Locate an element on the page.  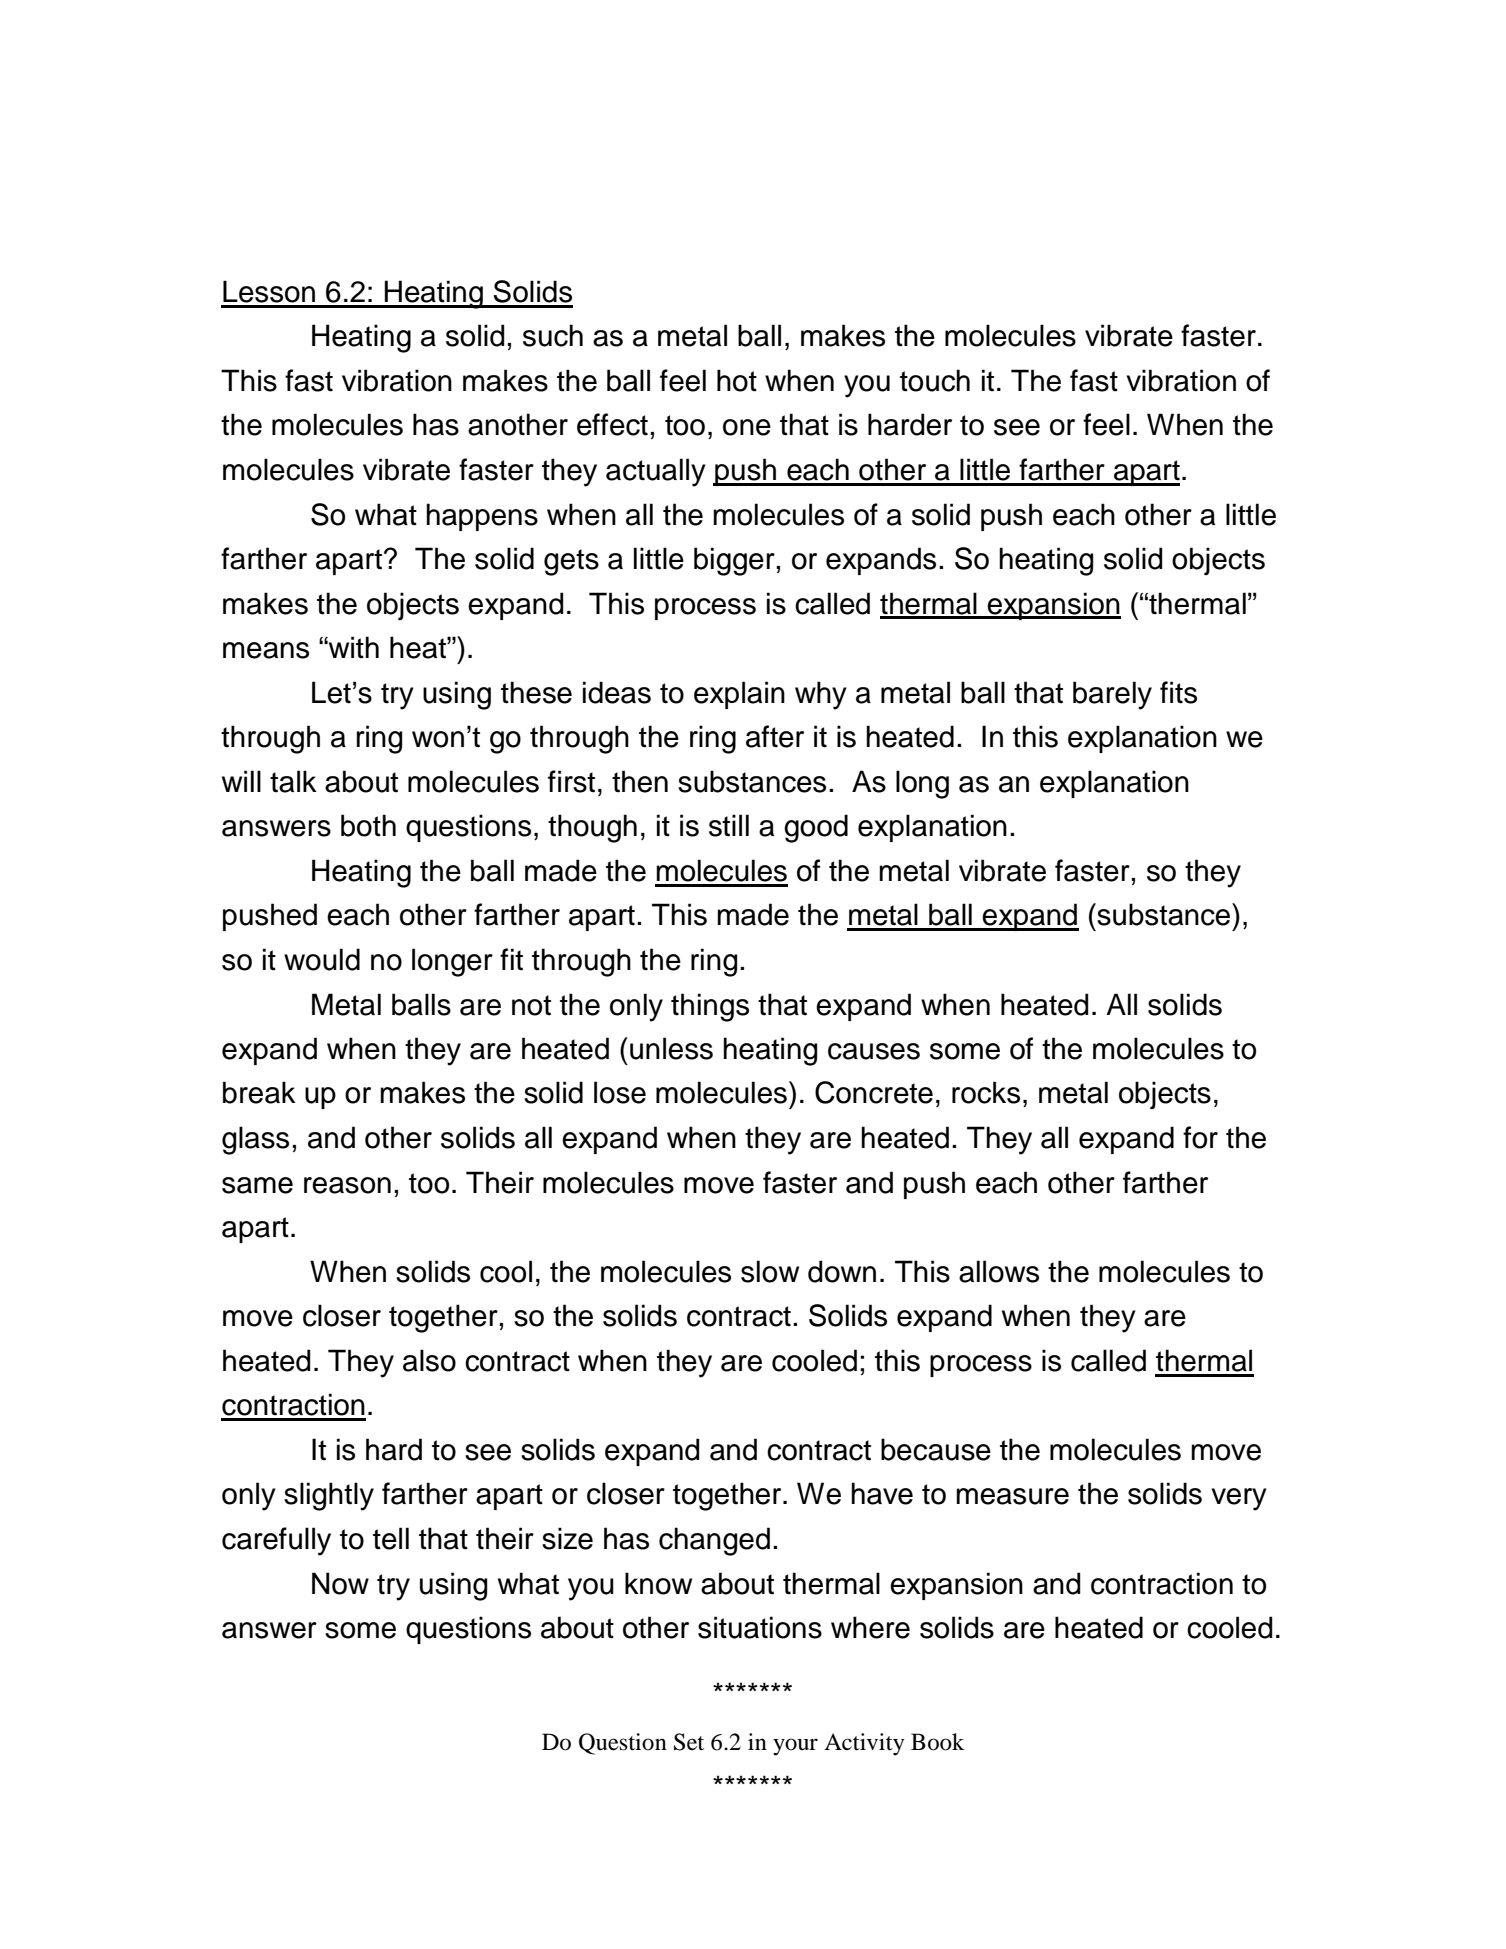
tell is located at coordinates (391, 1538).
